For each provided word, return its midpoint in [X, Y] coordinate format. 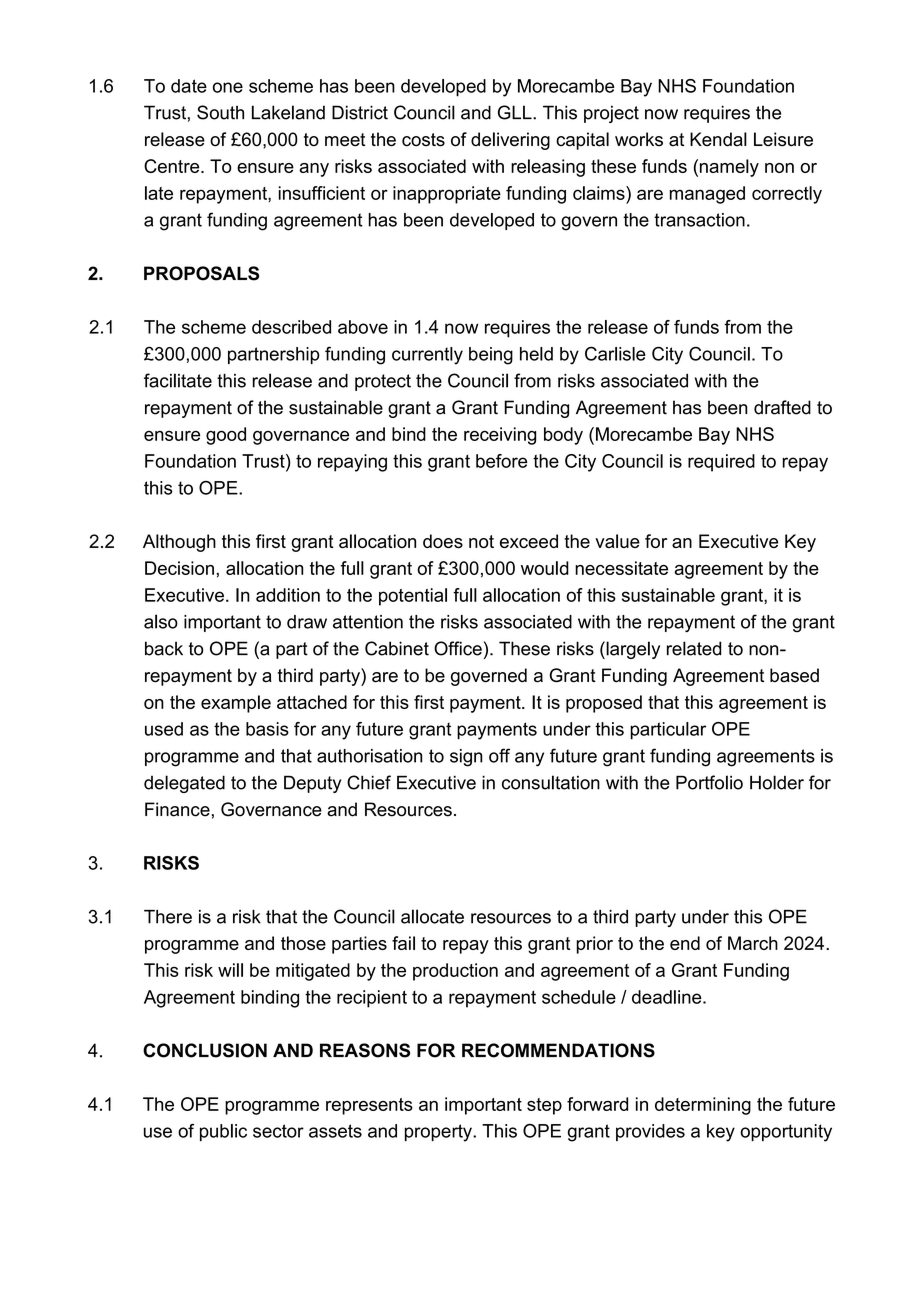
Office [458, 648]
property [439, 1133]
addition [288, 595]
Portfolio [709, 782]
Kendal [718, 139]
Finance [177, 809]
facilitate [178, 380]
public [223, 1132]
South [220, 112]
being [491, 356]
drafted [782, 407]
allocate [432, 916]
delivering [510, 141]
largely [632, 650]
